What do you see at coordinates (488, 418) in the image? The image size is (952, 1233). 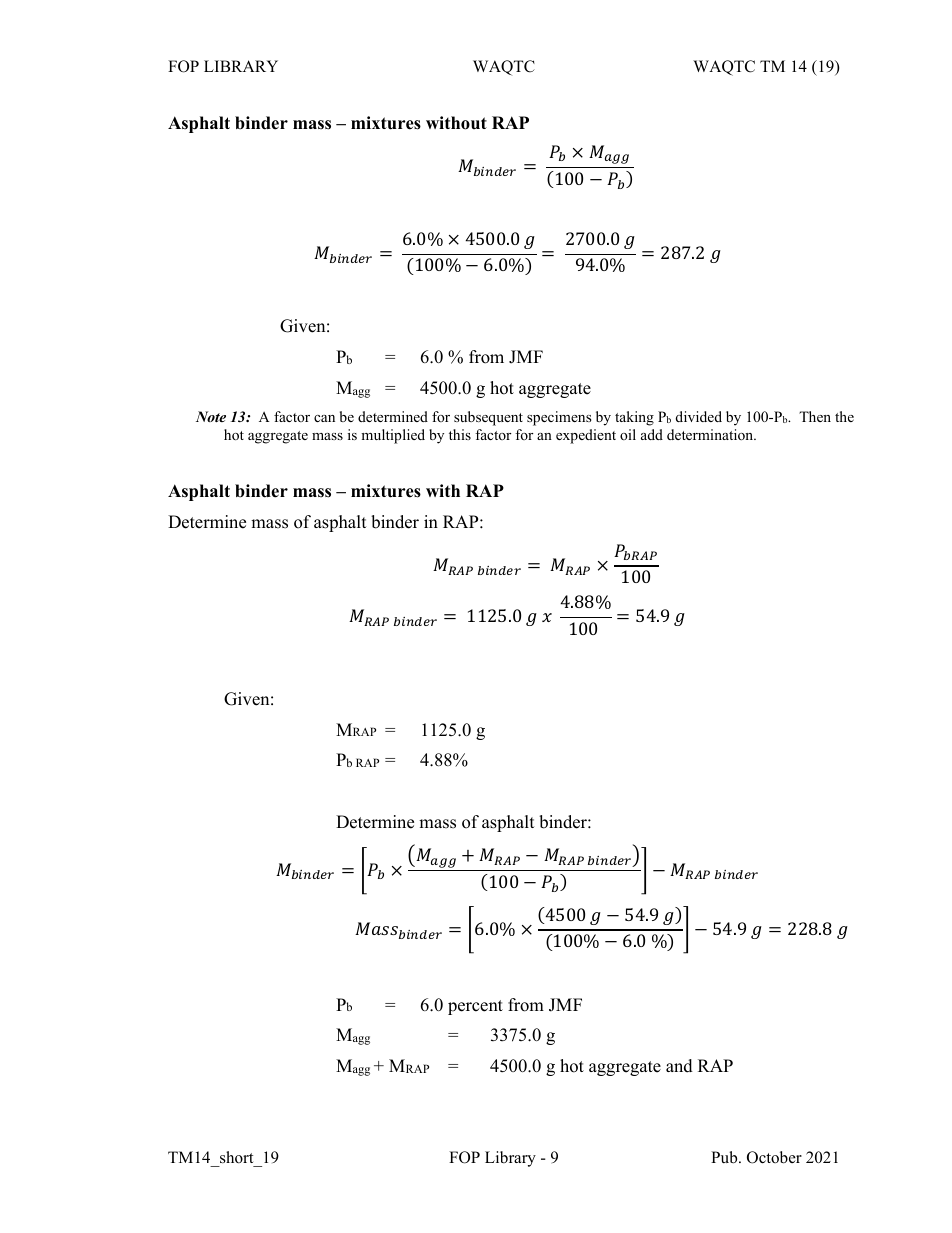 I see `subsequent` at bounding box center [488, 418].
